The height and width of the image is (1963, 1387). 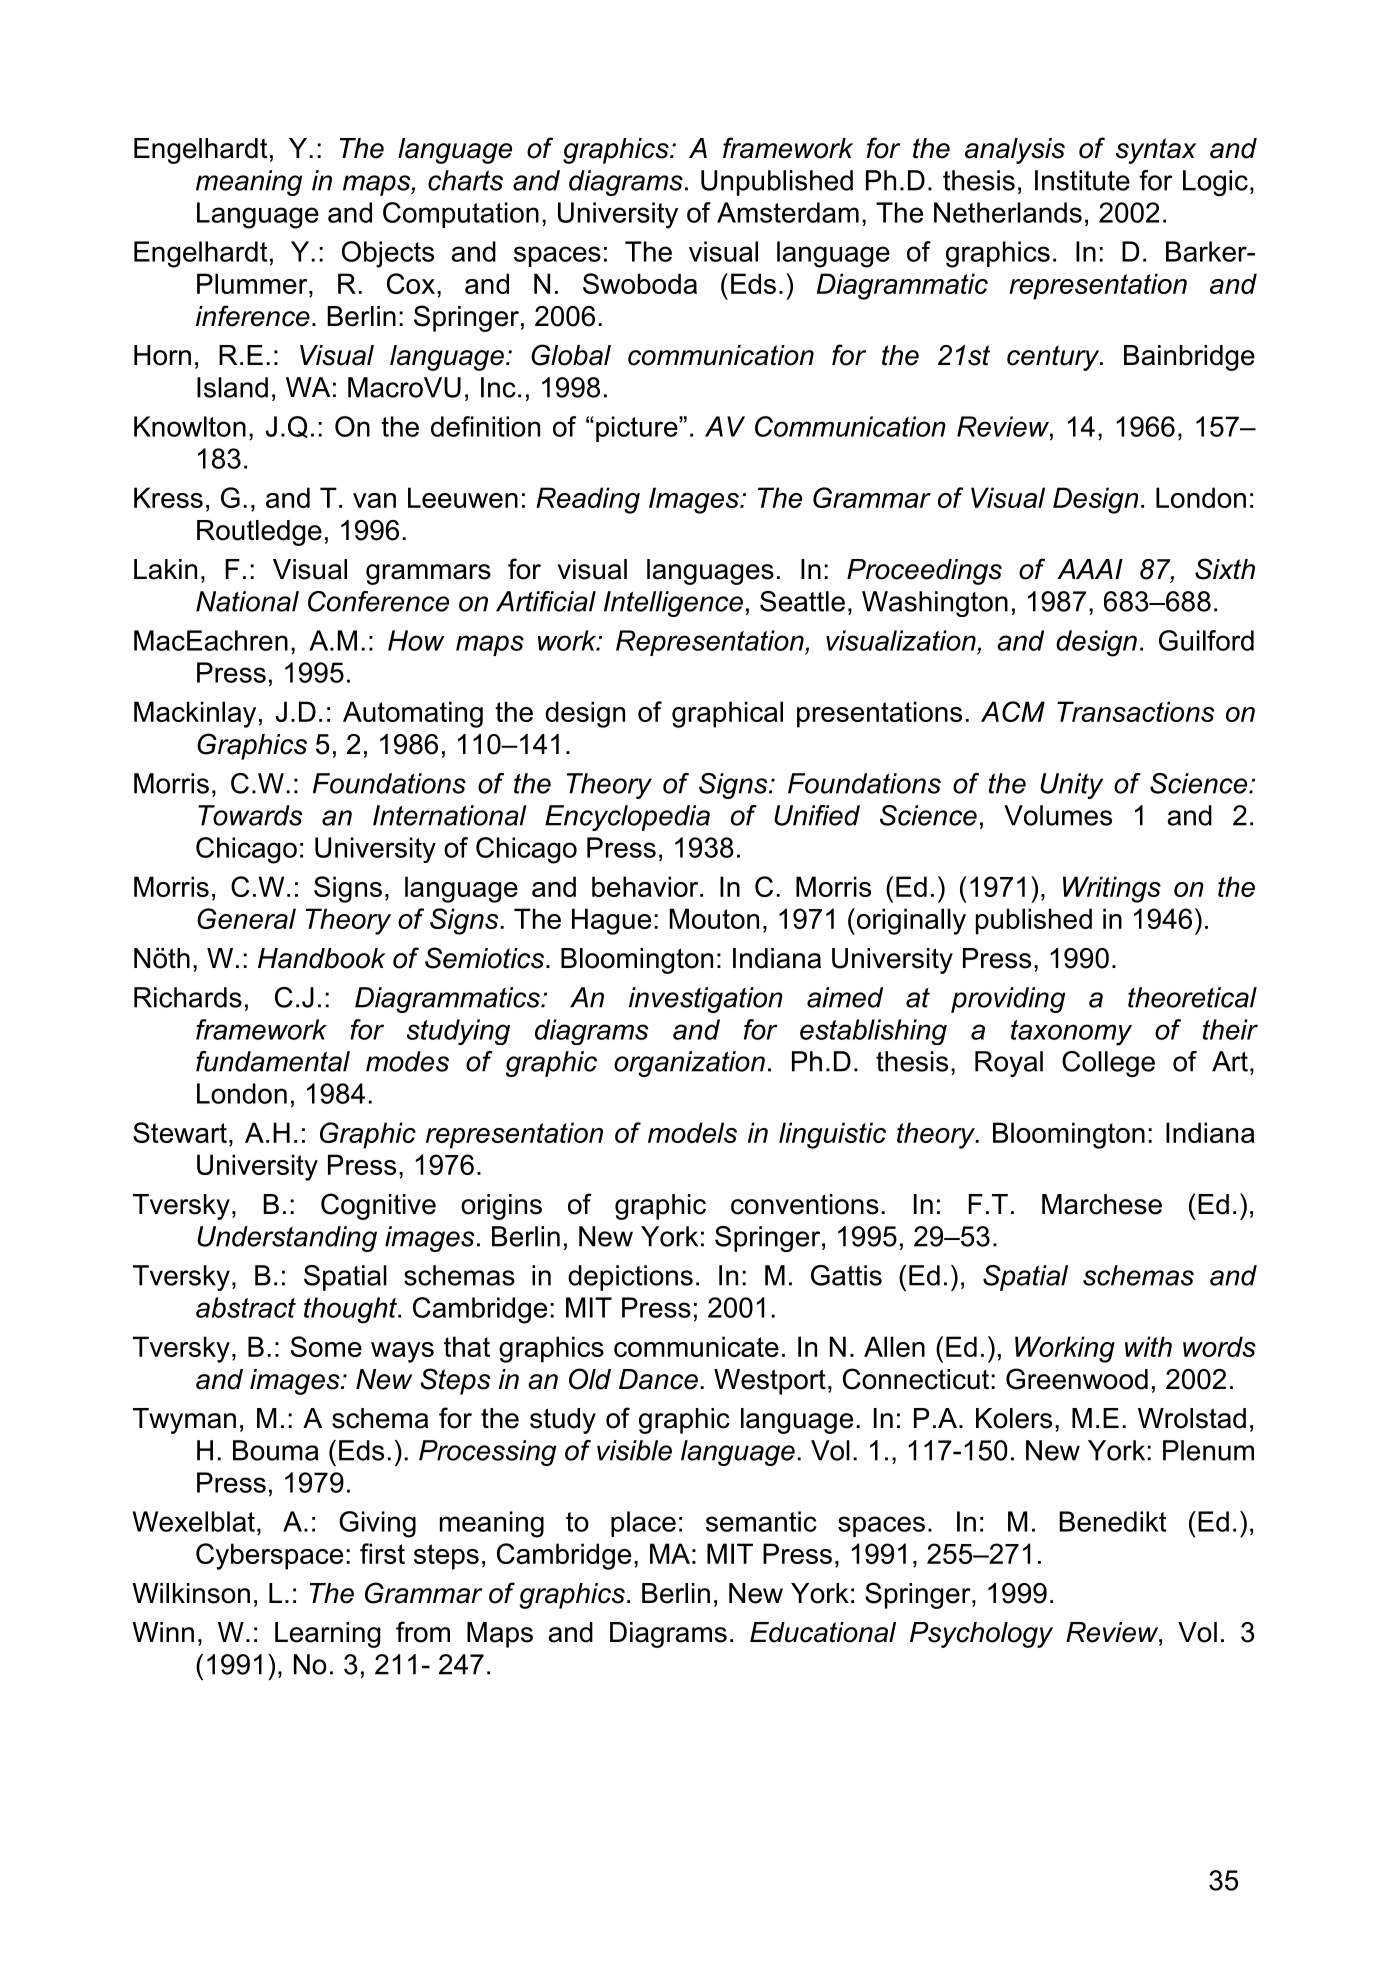 What do you see at coordinates (250, 815) in the image?
I see `Towards` at bounding box center [250, 815].
